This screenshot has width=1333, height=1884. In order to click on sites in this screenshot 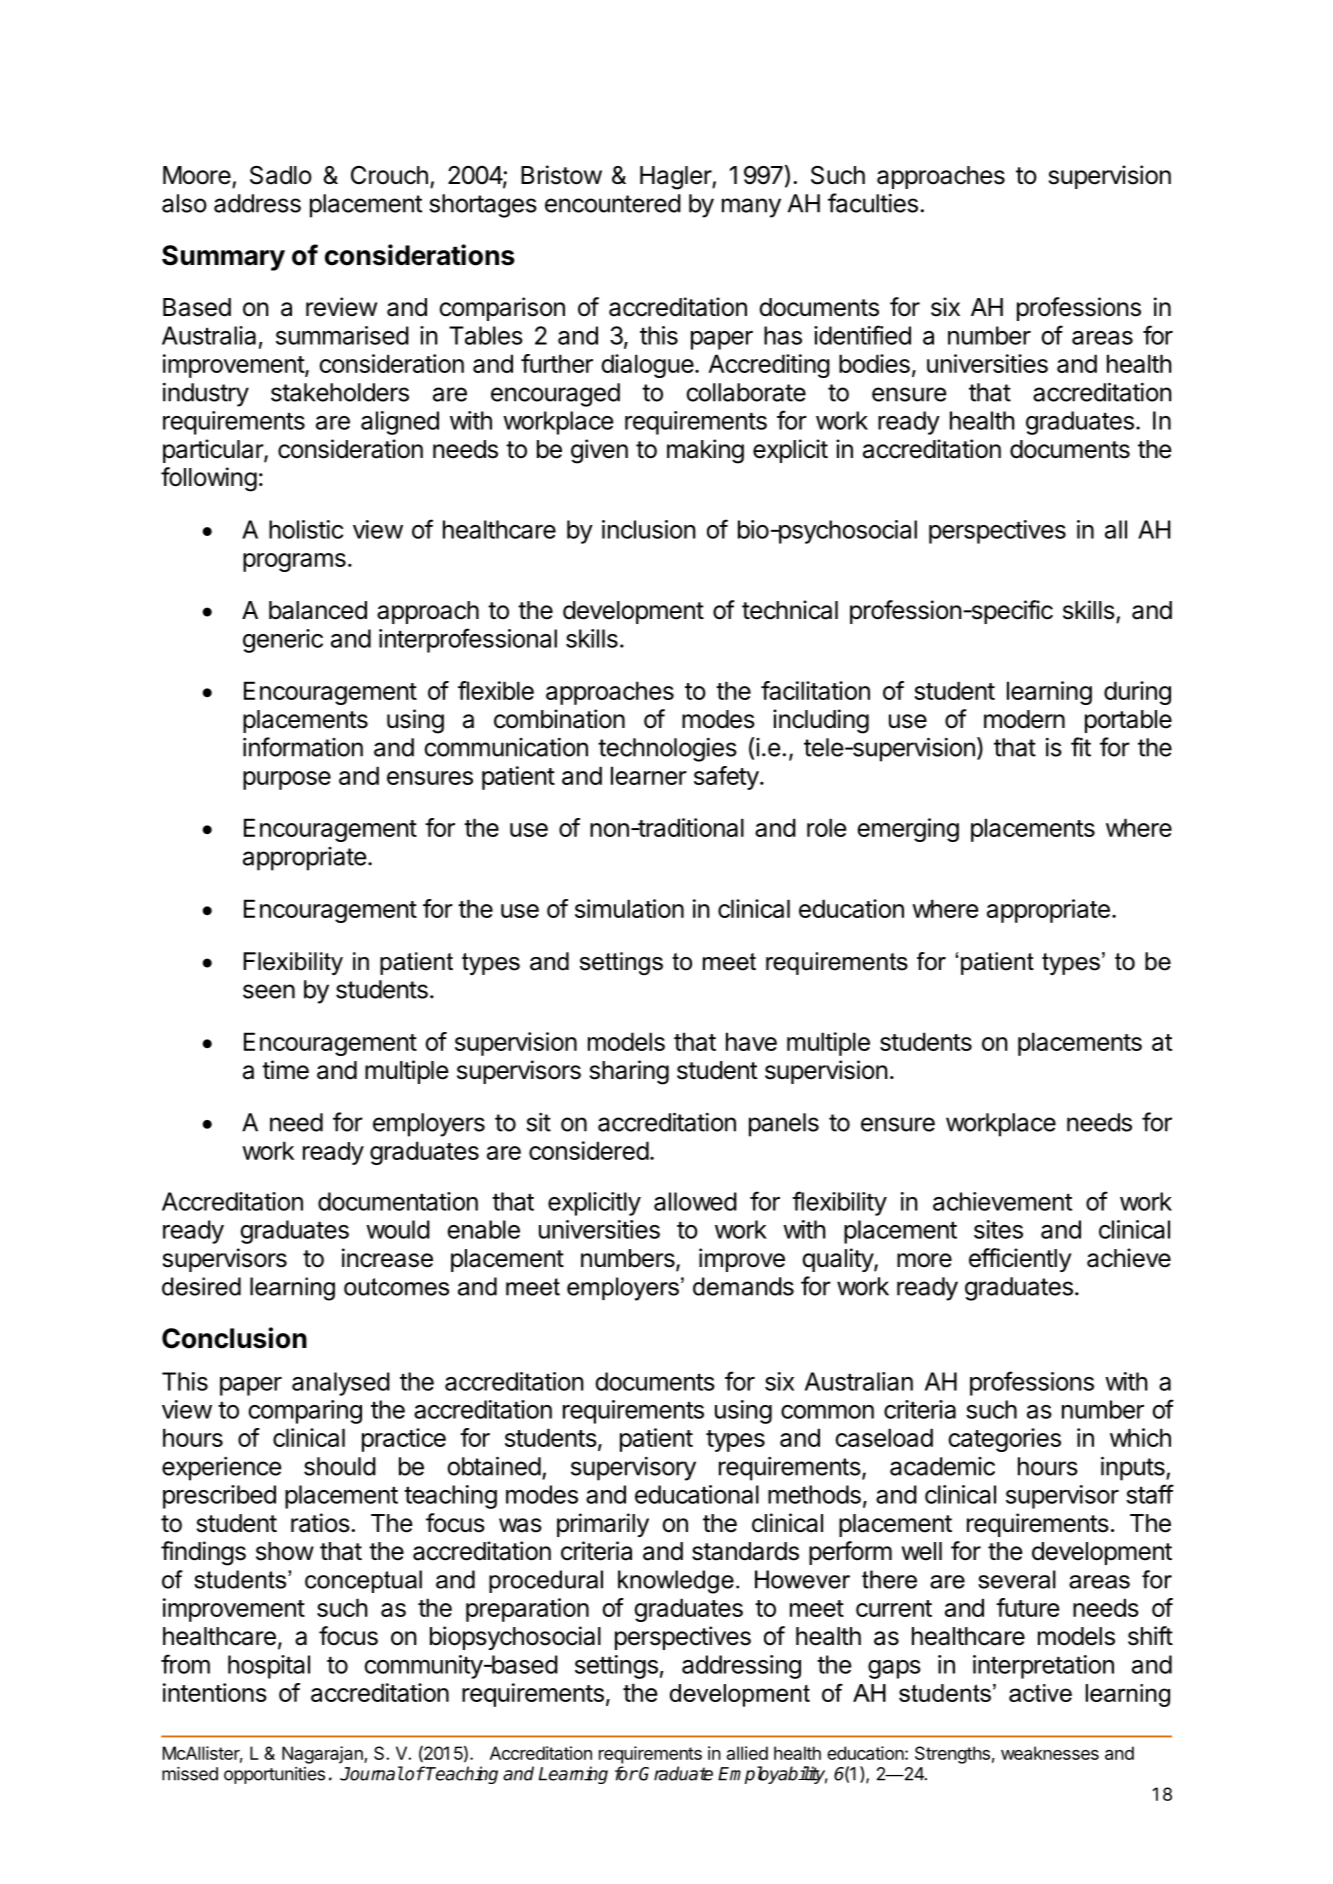, I will do `click(998, 1229)`.
